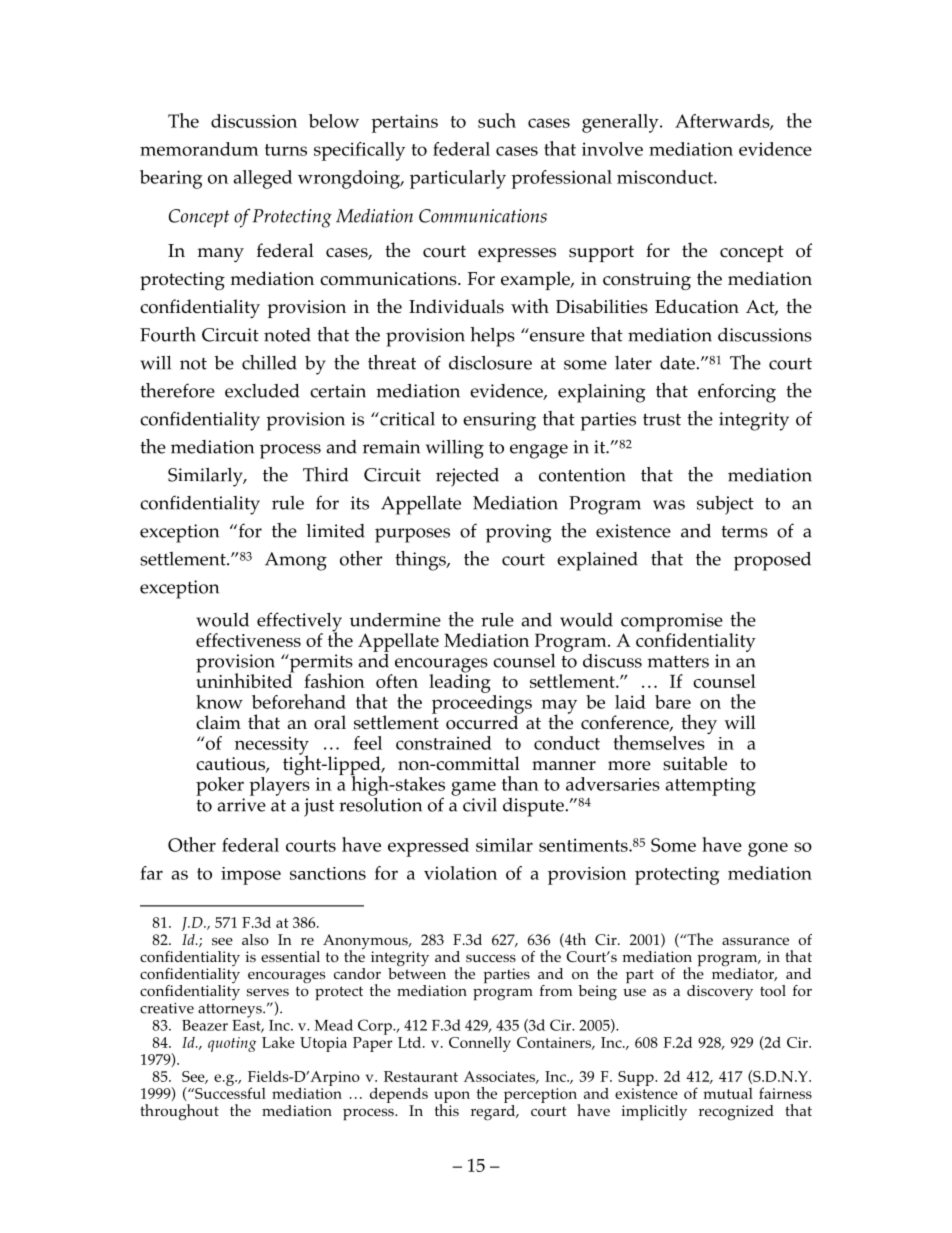 Image resolution: width=952 pixels, height=1233 pixels. Describe the element at coordinates (621, 123) in the document. I see `generally` at that location.
